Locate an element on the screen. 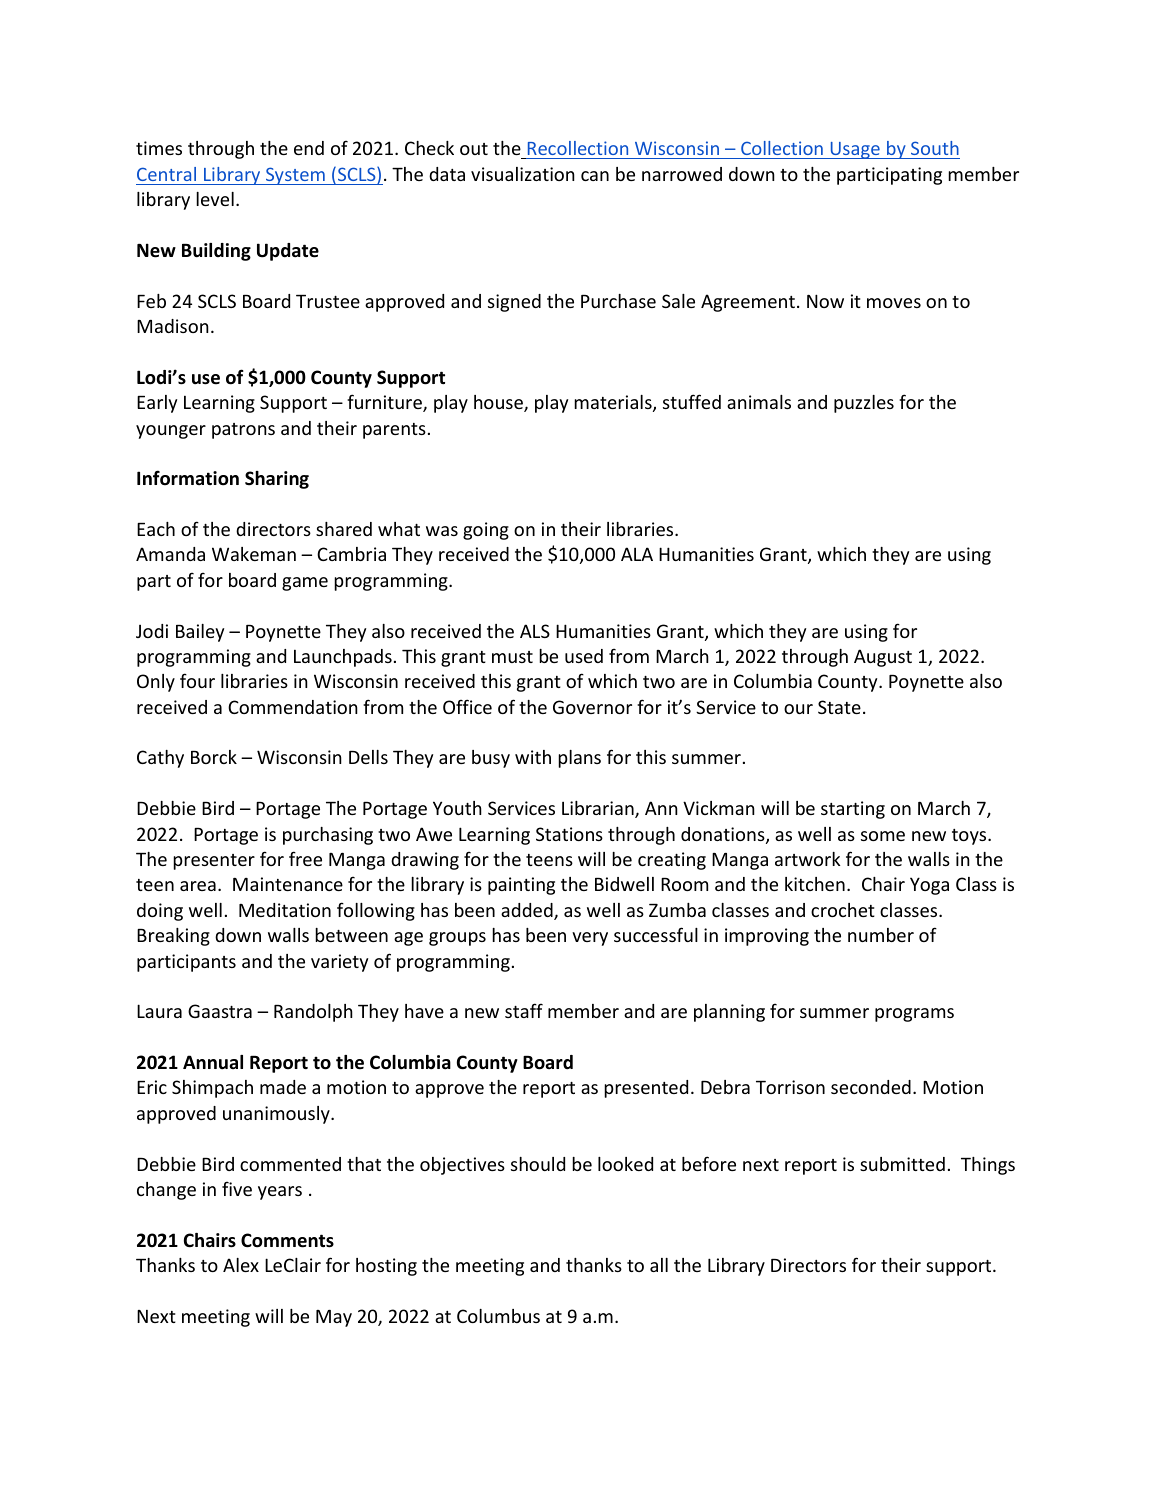  Usage is located at coordinates (855, 150).
